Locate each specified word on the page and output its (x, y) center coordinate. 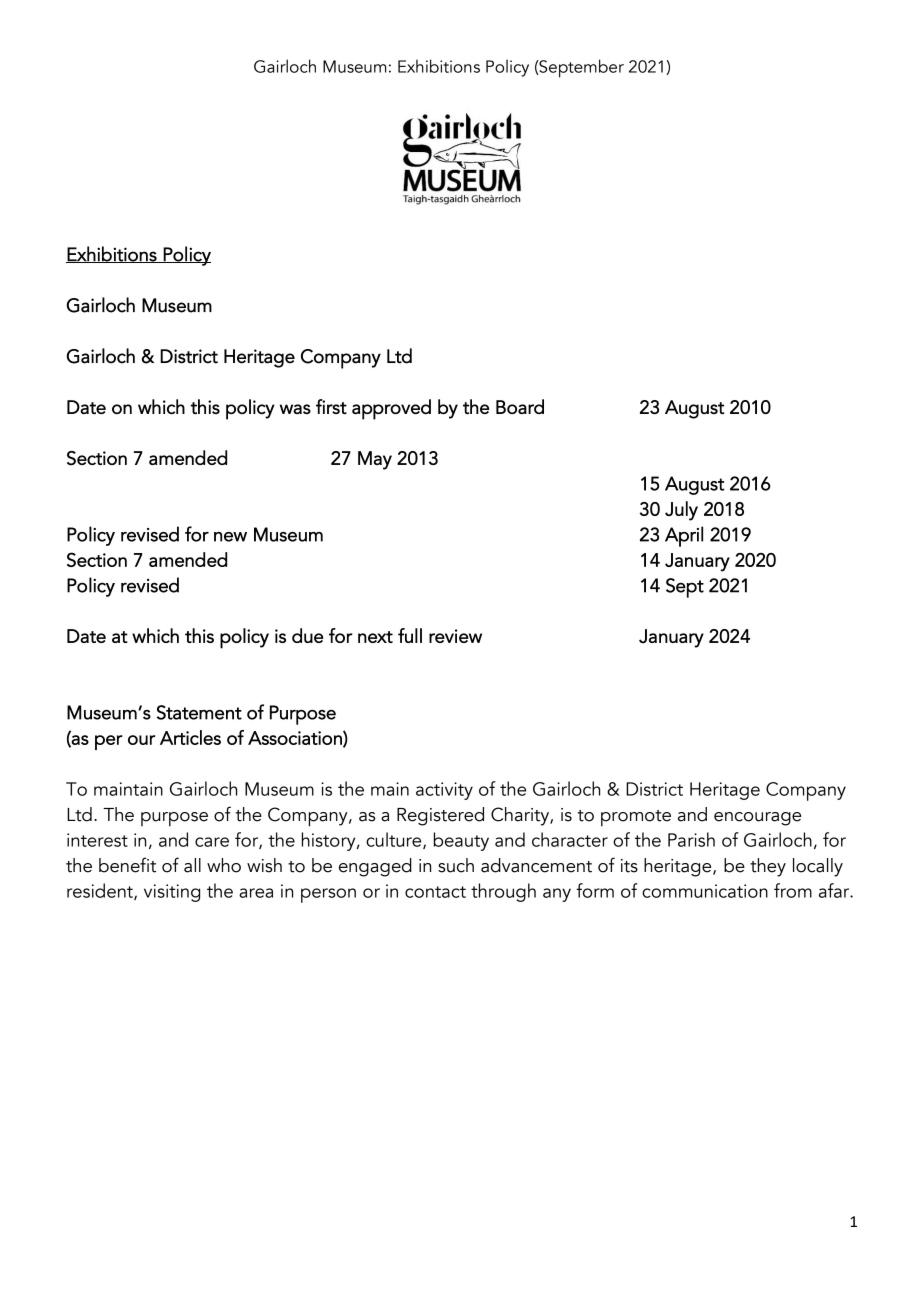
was (295, 409)
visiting (172, 893)
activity (444, 791)
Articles (190, 737)
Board (520, 406)
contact (435, 892)
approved (391, 409)
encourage (757, 819)
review (455, 636)
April (684, 536)
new (230, 537)
